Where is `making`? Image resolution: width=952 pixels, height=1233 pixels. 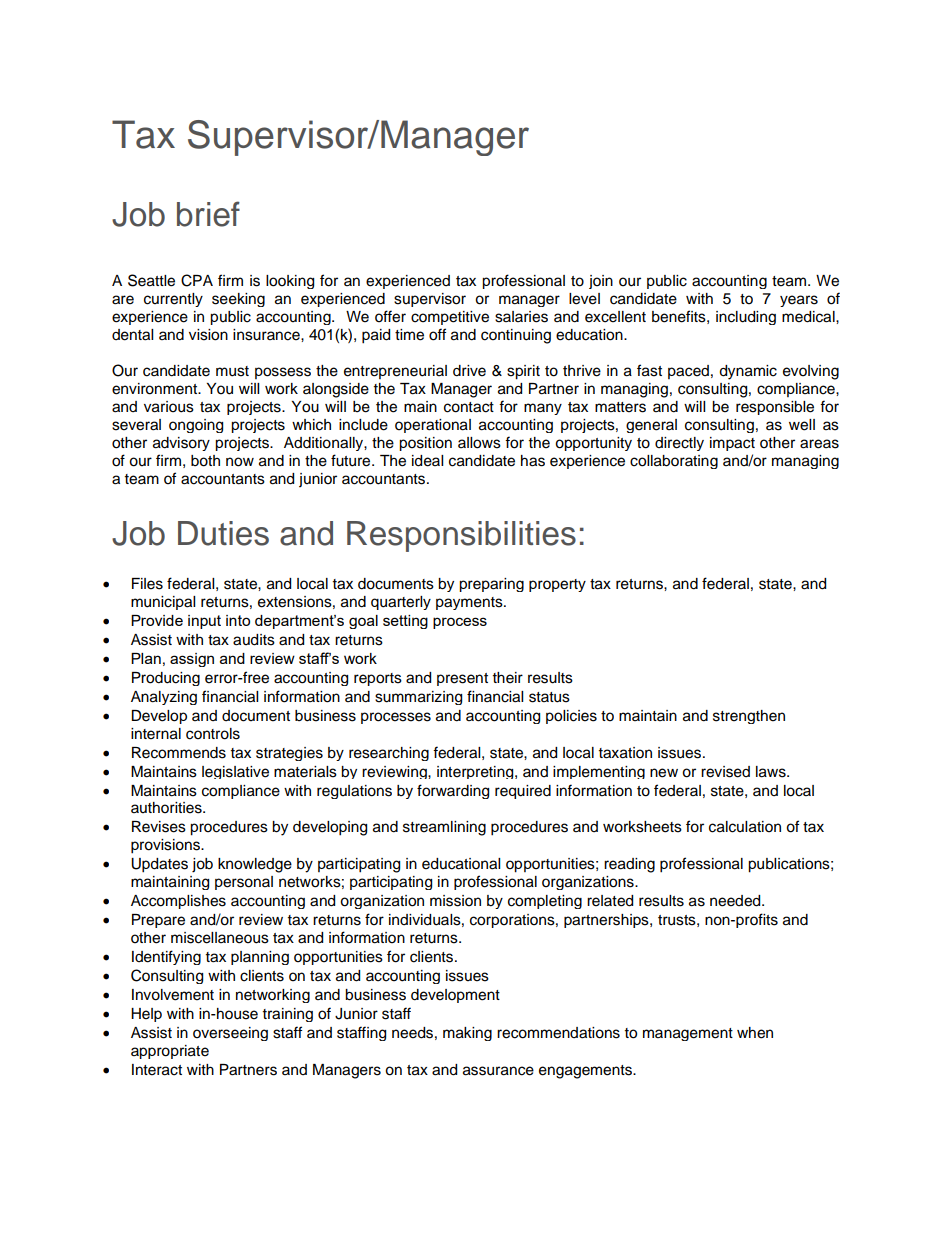
making is located at coordinates (467, 1034).
